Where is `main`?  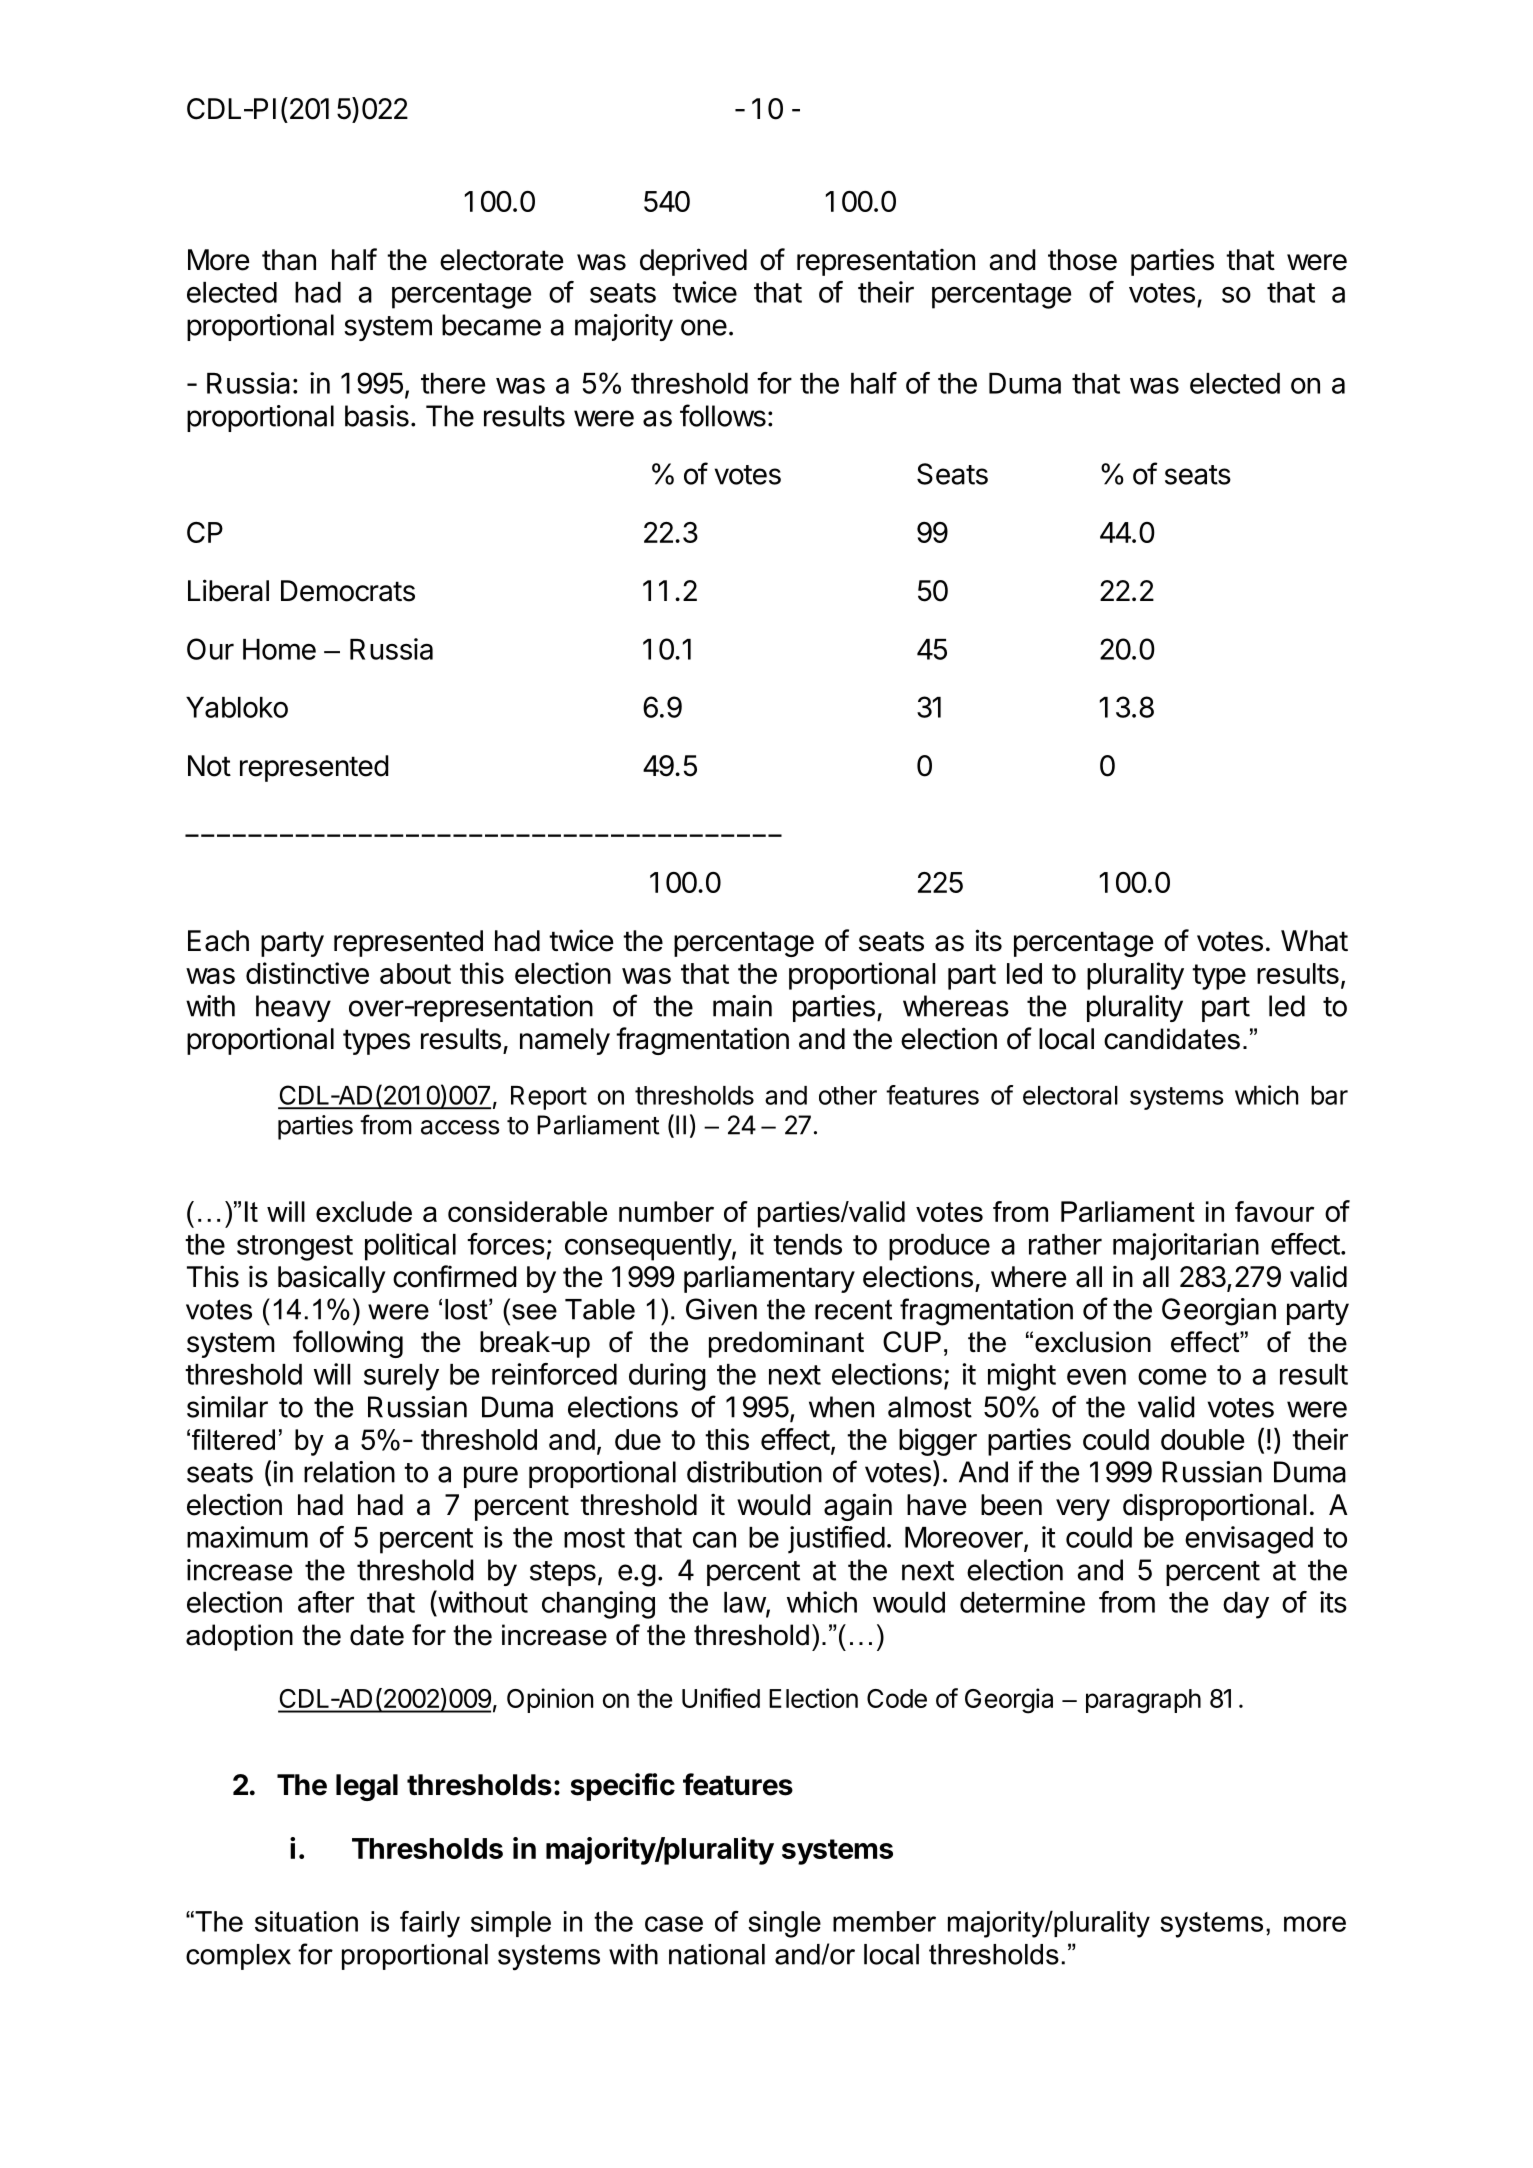 main is located at coordinates (742, 1006).
